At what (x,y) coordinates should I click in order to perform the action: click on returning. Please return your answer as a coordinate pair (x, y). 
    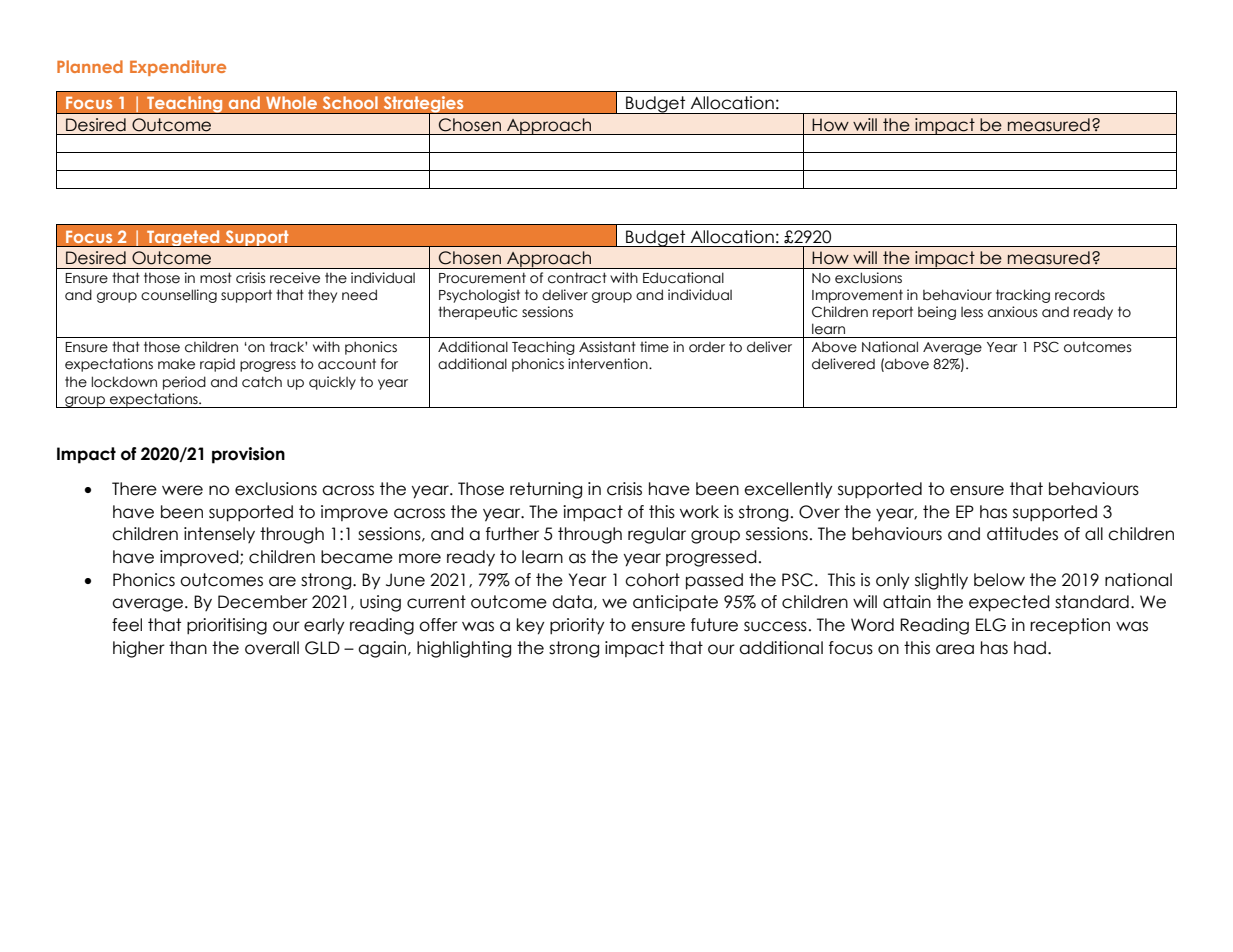
    Looking at the image, I should click on (546, 490).
